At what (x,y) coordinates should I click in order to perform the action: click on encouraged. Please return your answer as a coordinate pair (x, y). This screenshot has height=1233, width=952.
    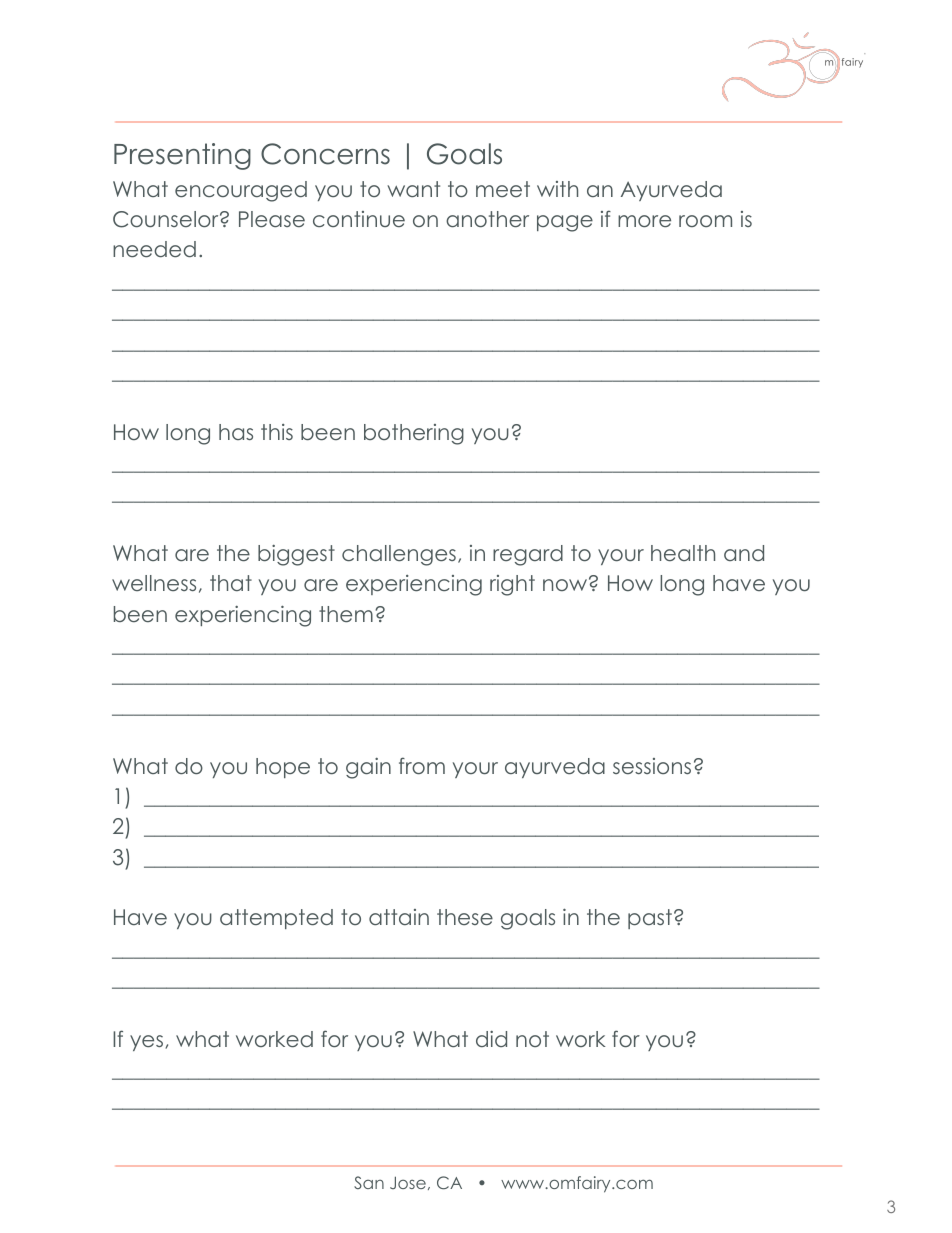
    Looking at the image, I should click on (241, 191).
